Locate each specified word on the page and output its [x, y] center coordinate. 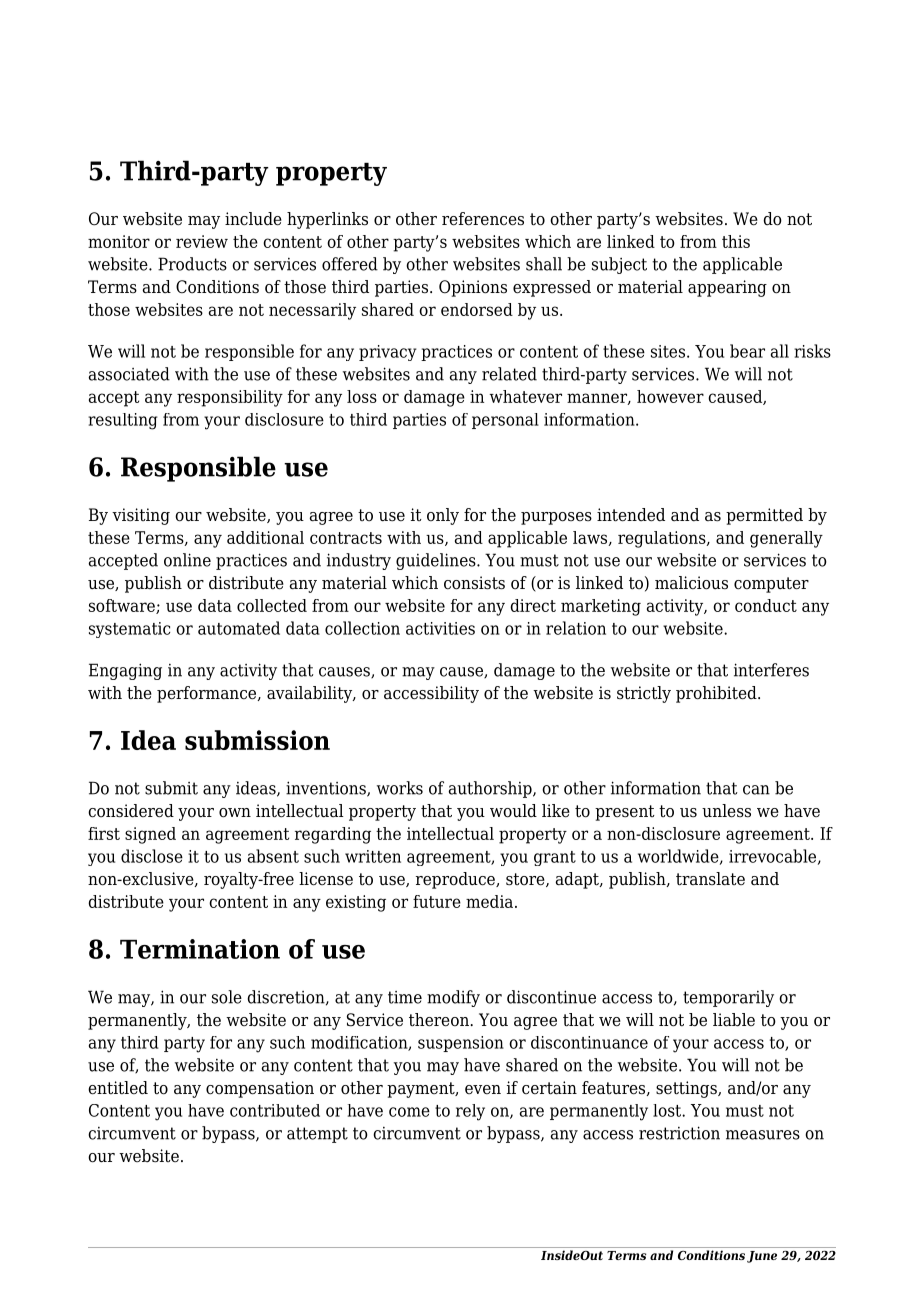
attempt [317, 1135]
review [202, 241]
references [483, 219]
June [762, 1257]
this [736, 241]
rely [470, 1112]
